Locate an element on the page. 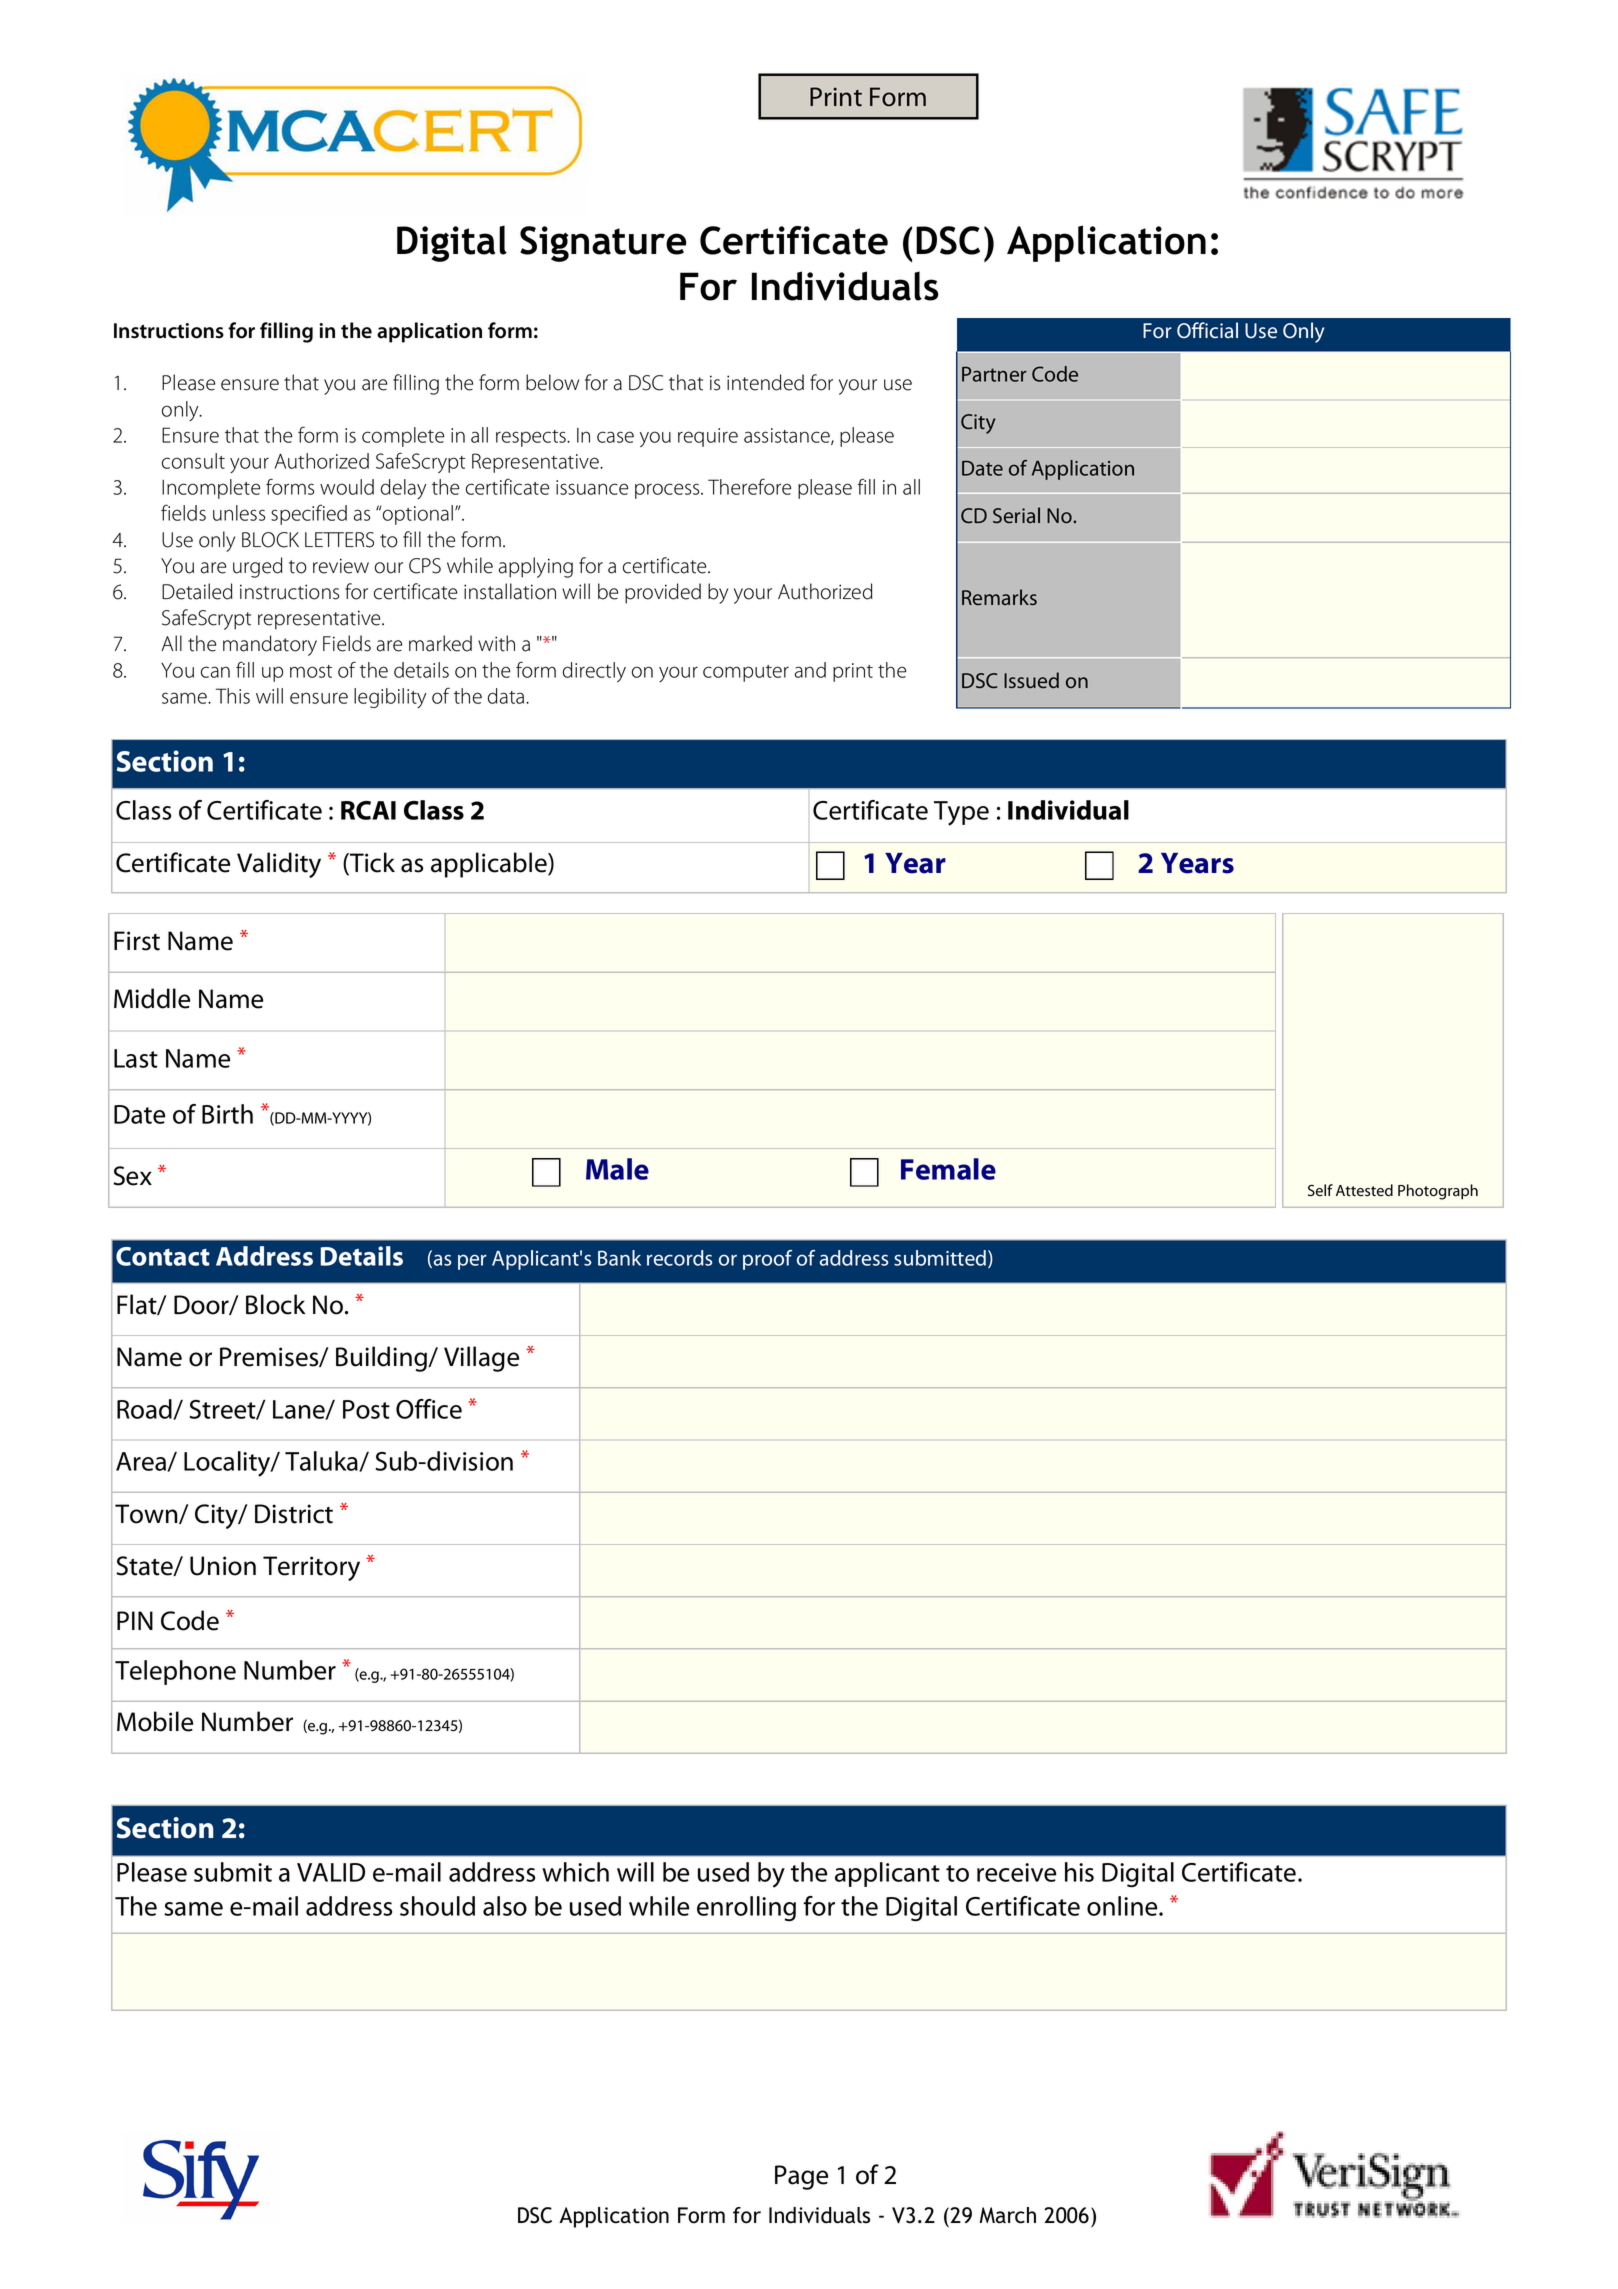 The image size is (1618, 2289). consult is located at coordinates (193, 461).
